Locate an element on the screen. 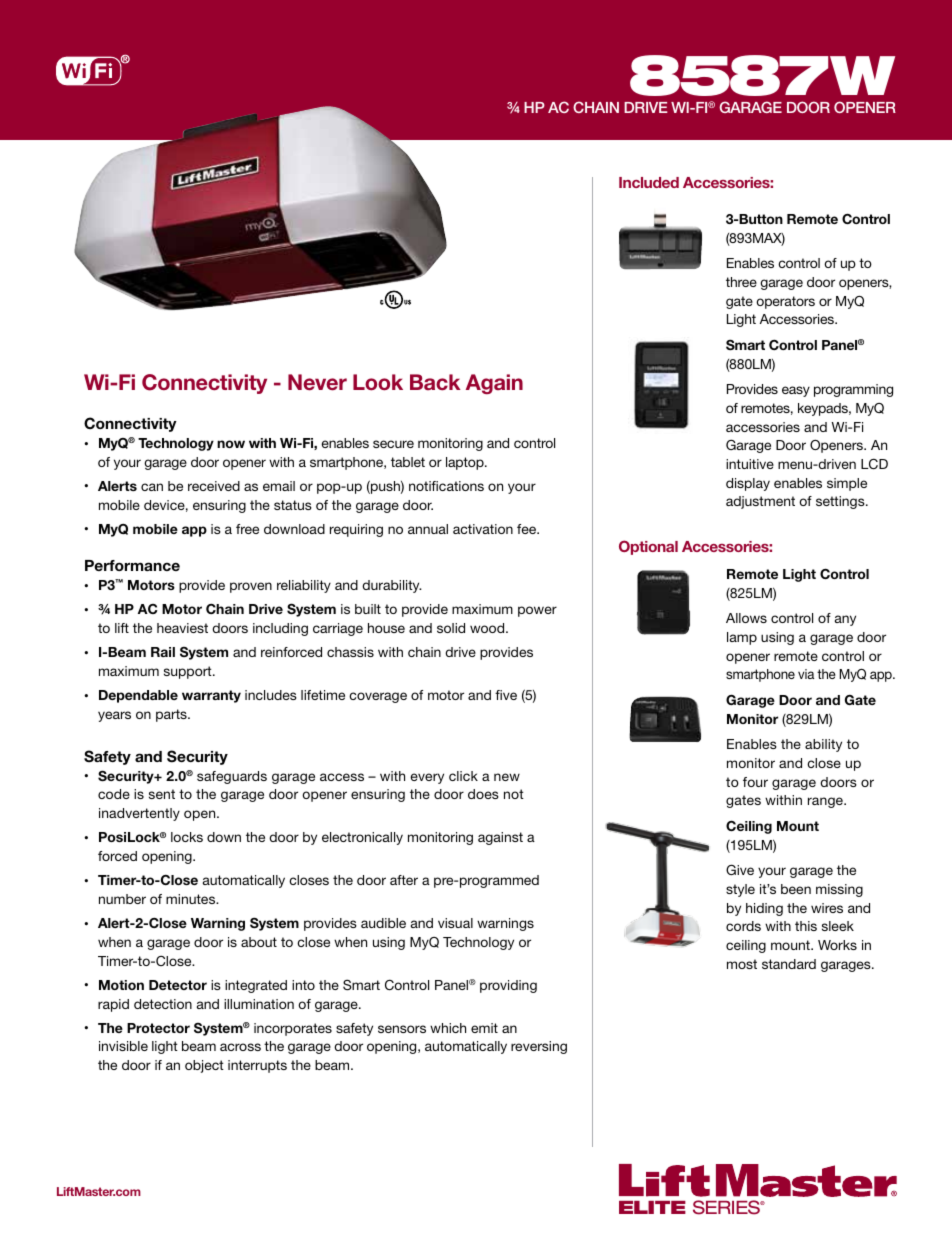  locks is located at coordinates (187, 837).
